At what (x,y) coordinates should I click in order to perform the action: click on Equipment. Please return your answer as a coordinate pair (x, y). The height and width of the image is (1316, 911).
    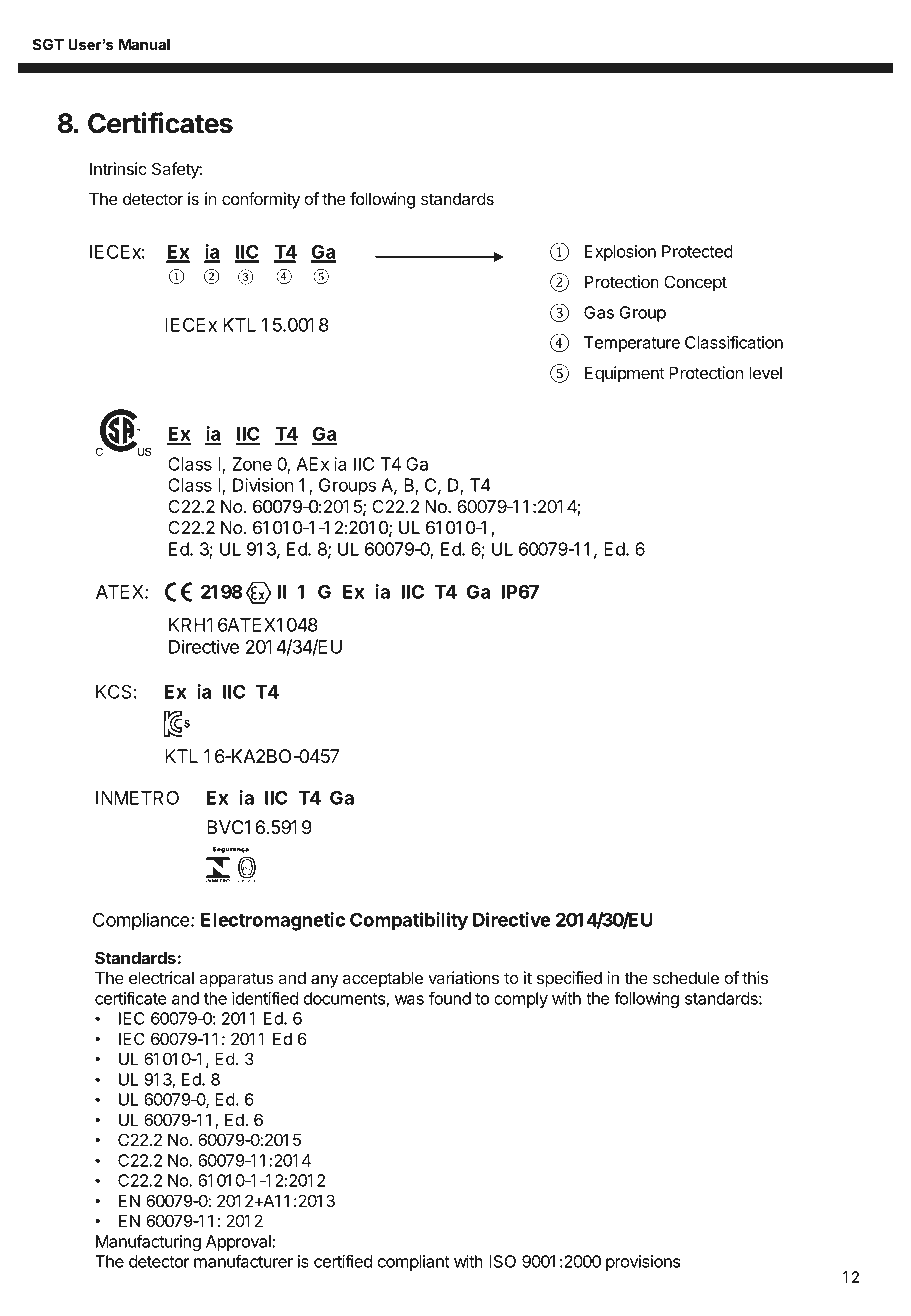
    Looking at the image, I should click on (625, 374).
